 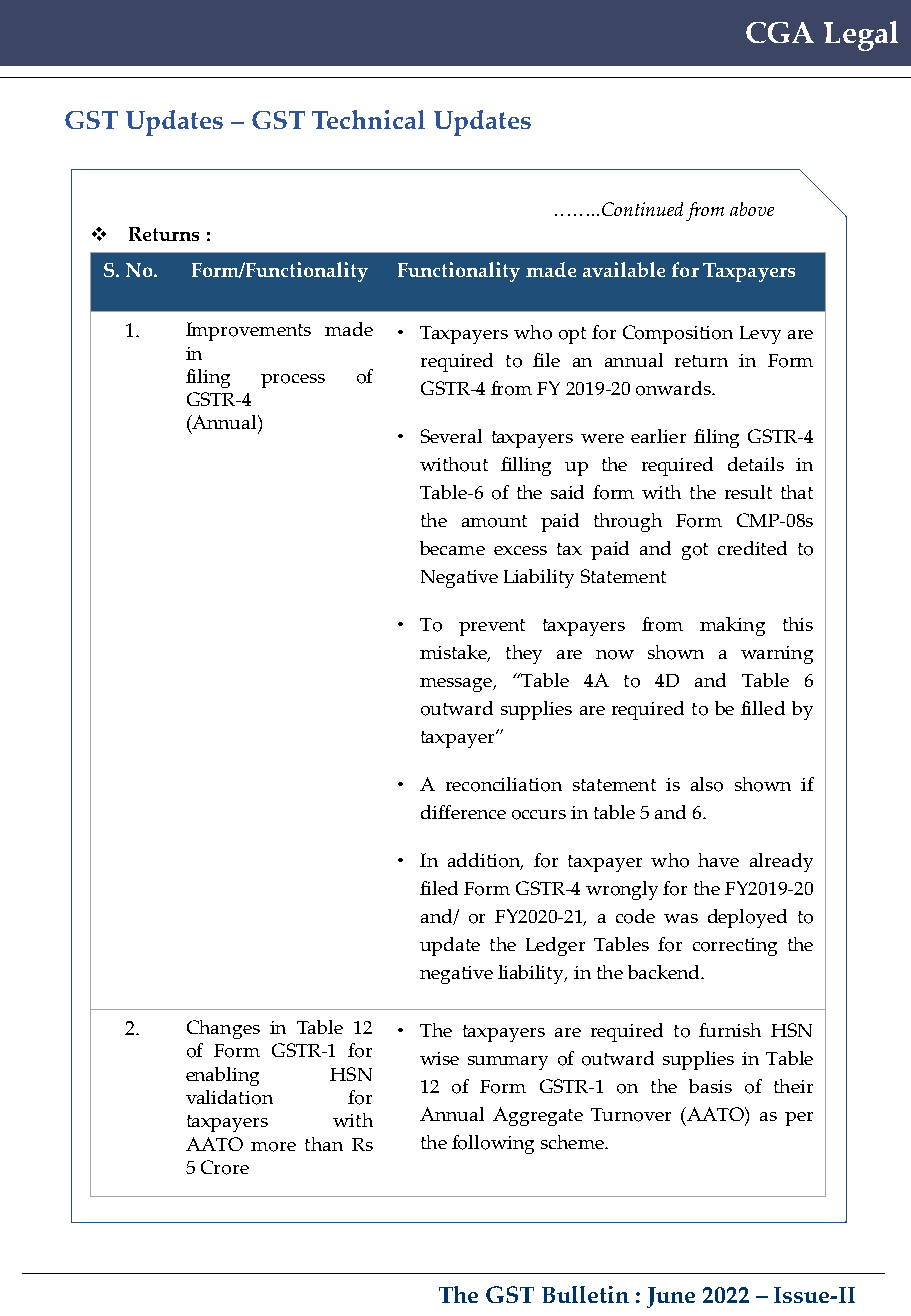 What do you see at coordinates (293, 381) in the screenshot?
I see `process` at bounding box center [293, 381].
